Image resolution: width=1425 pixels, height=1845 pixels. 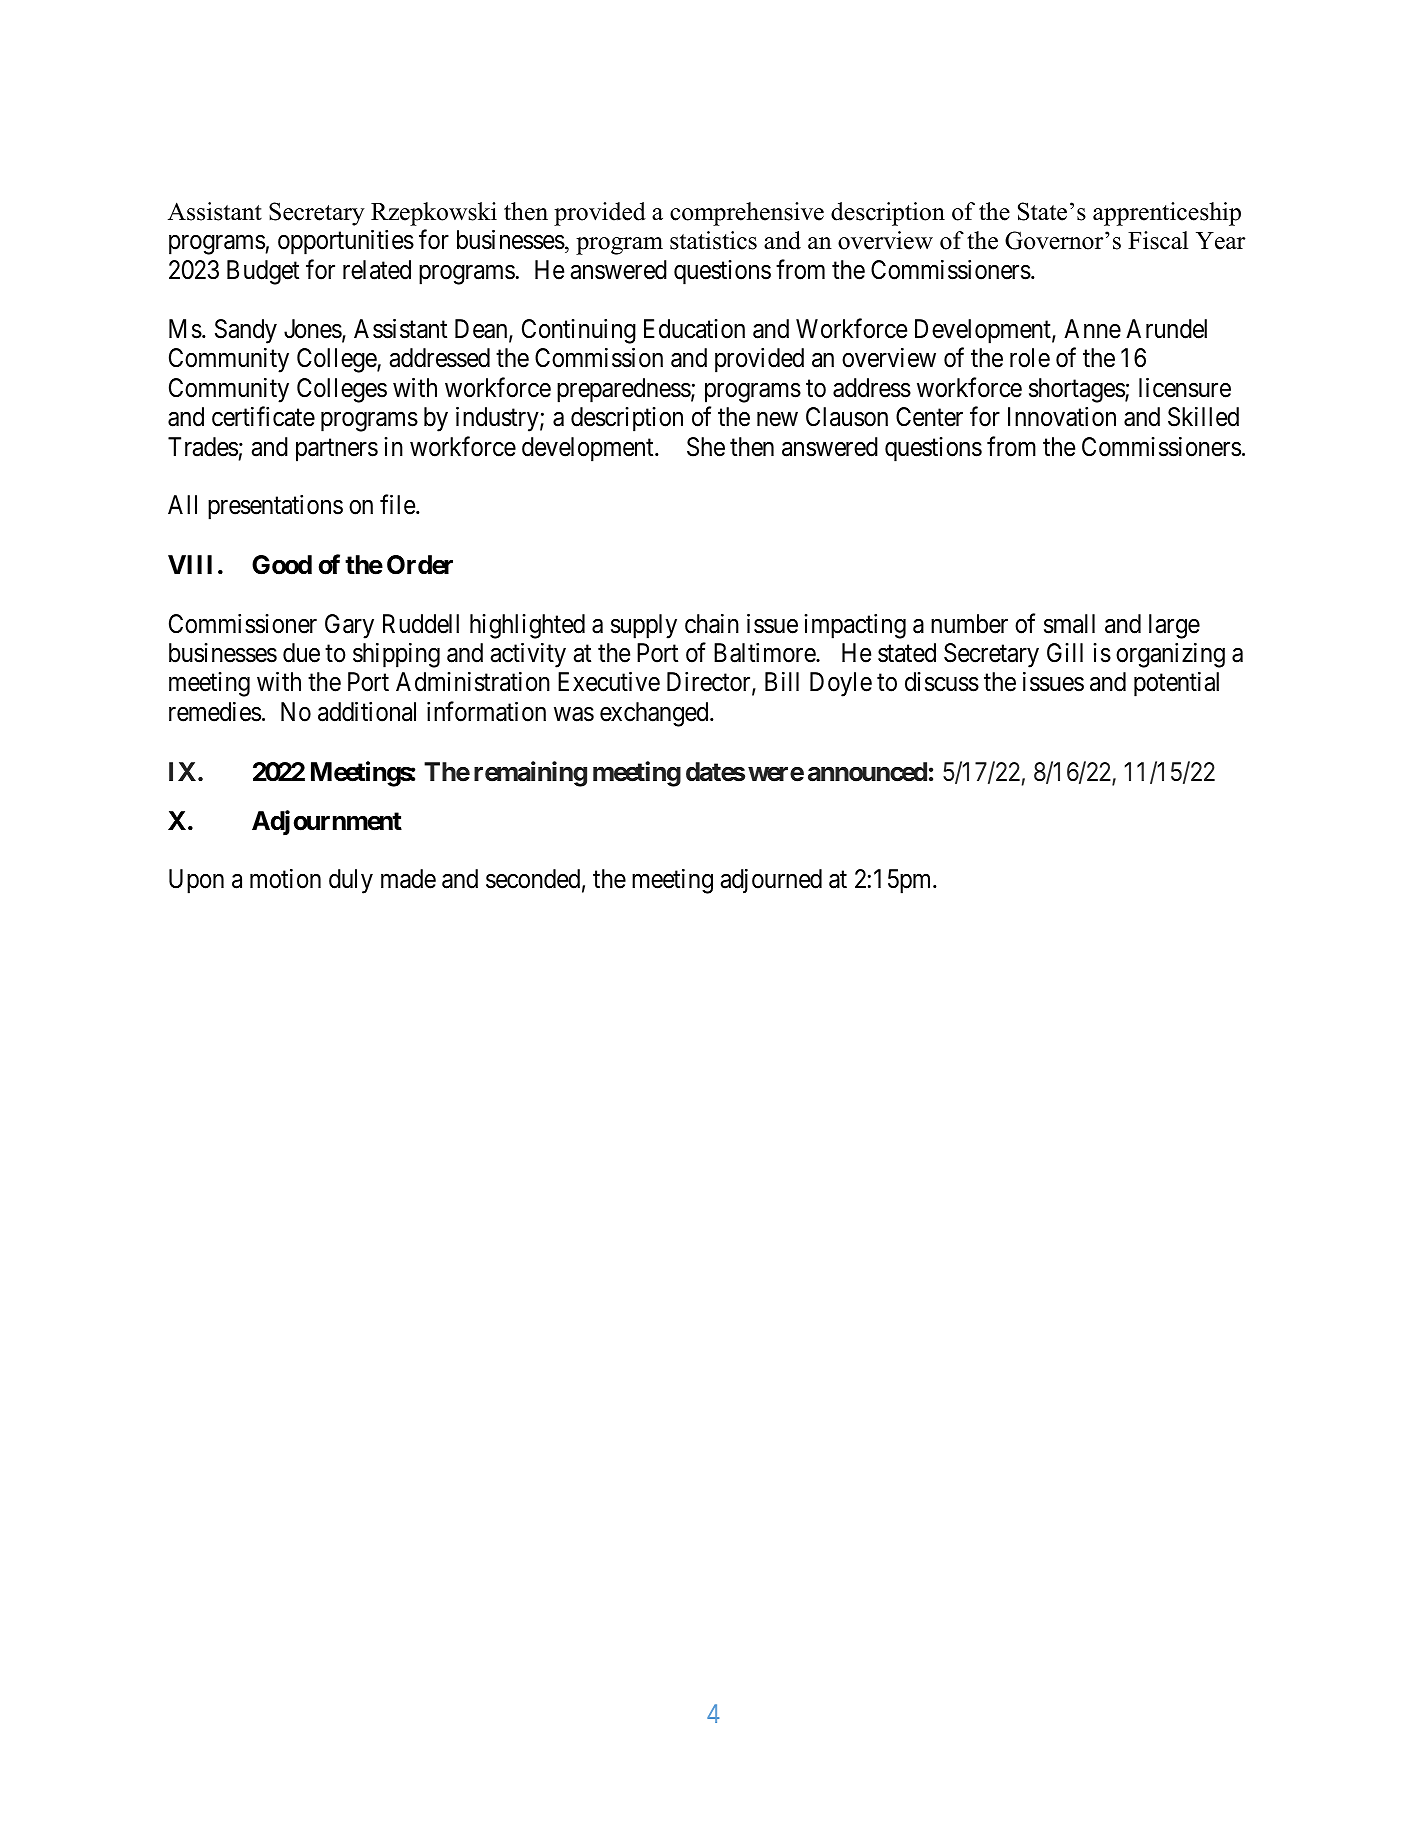 I want to click on exchanged, so click(x=655, y=714).
